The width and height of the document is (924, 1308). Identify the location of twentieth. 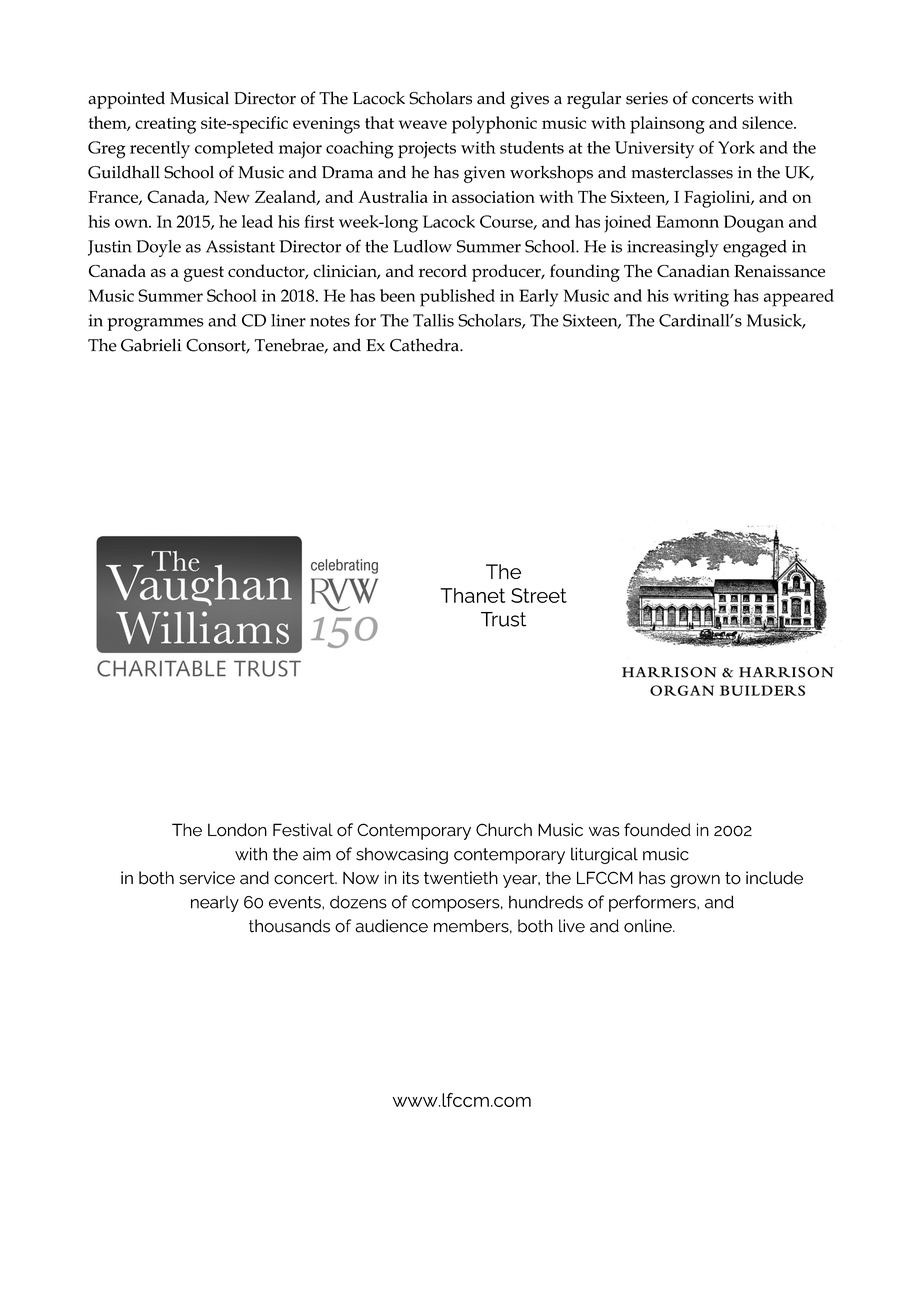
(461, 878).
